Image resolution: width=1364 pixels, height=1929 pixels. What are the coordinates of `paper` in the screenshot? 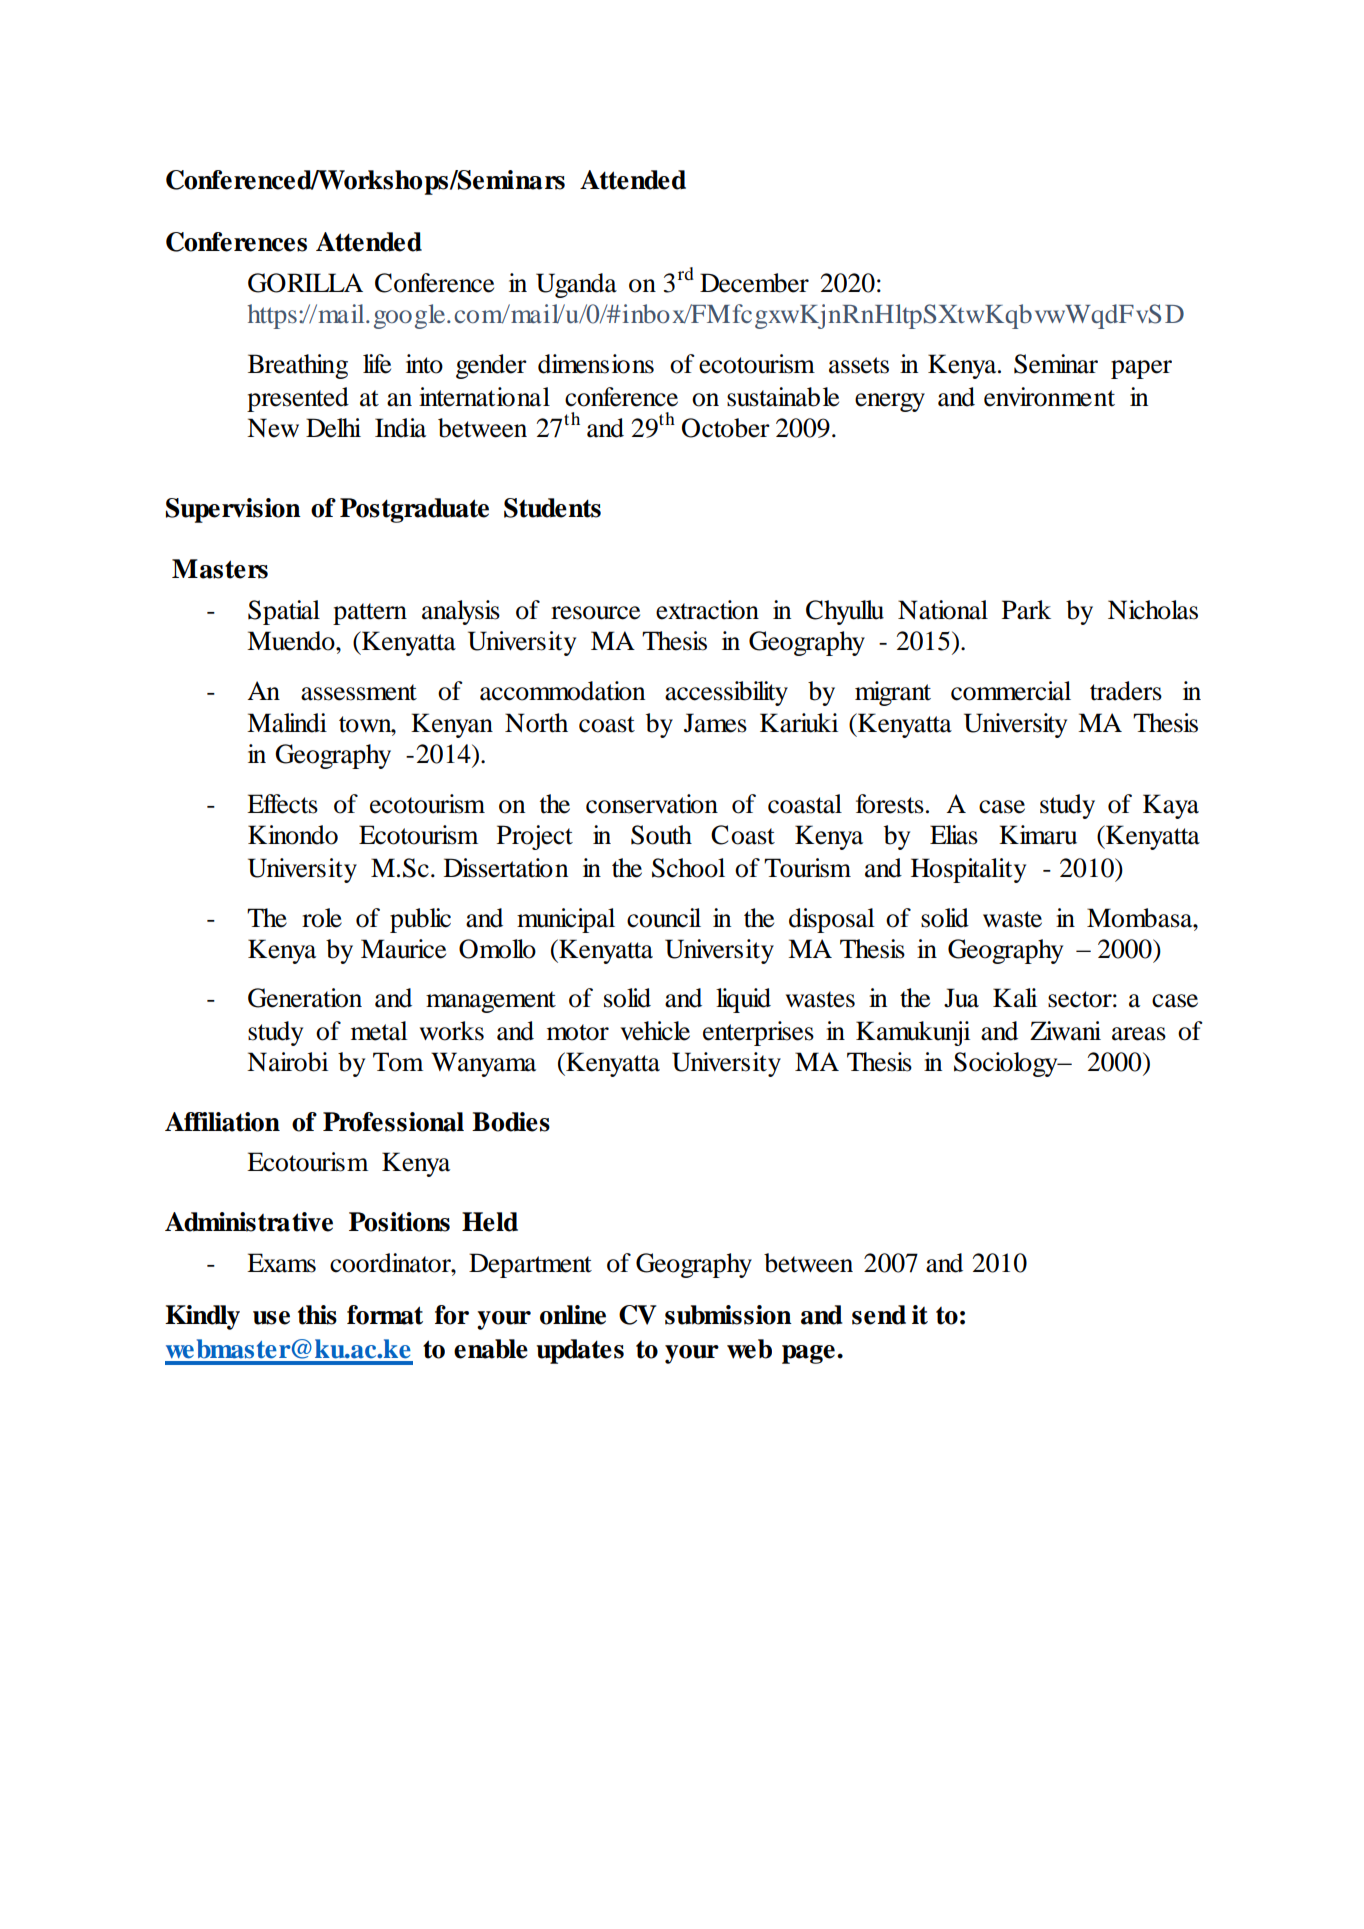 It's located at (1141, 369).
